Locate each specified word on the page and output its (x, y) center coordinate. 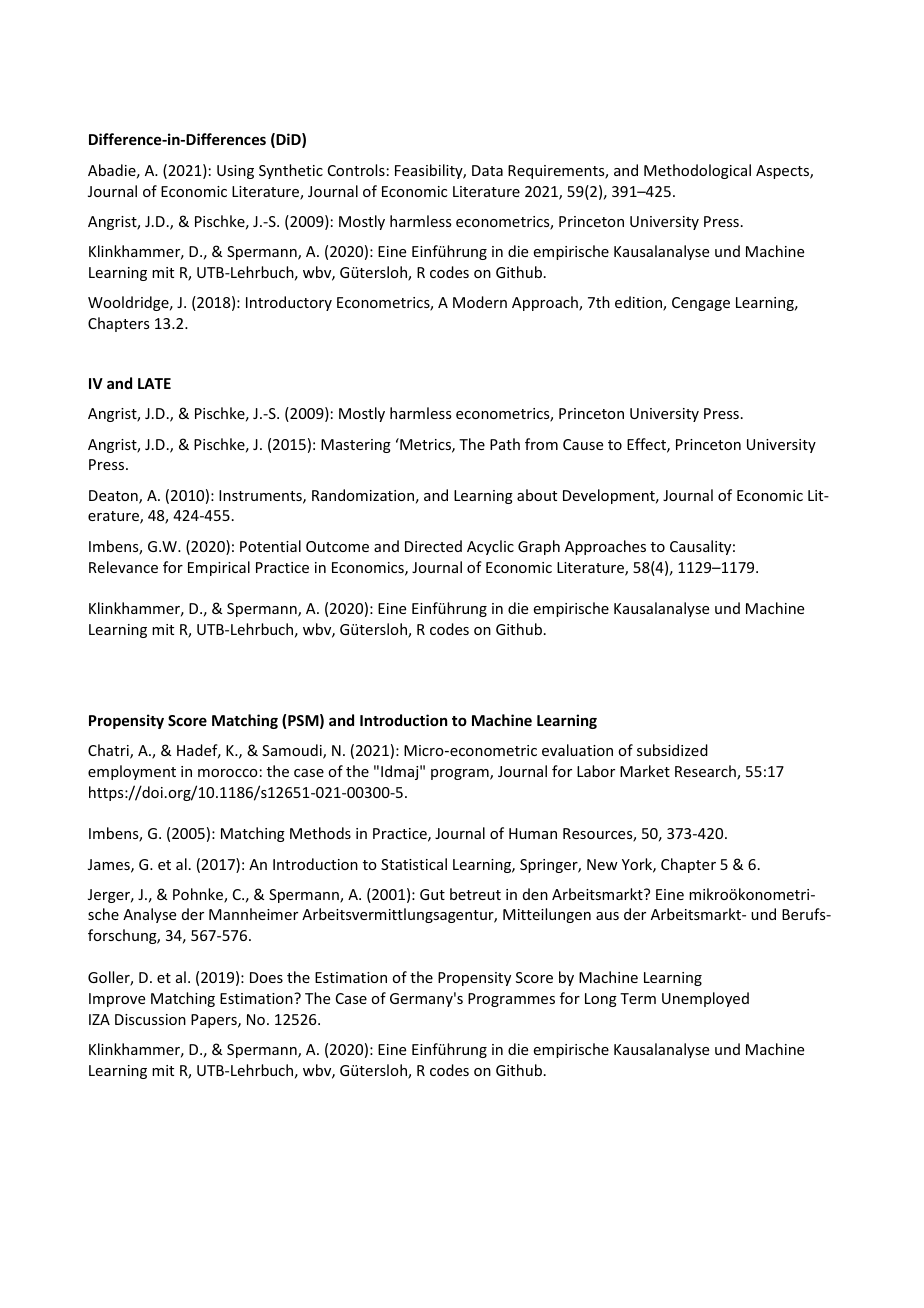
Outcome (337, 546)
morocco (228, 773)
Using (235, 172)
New (602, 864)
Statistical (414, 864)
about (537, 495)
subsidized (672, 750)
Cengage (701, 304)
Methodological (697, 171)
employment (132, 772)
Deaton (114, 497)
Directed (433, 546)
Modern (480, 302)
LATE (154, 383)
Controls (356, 170)
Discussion (150, 1019)
